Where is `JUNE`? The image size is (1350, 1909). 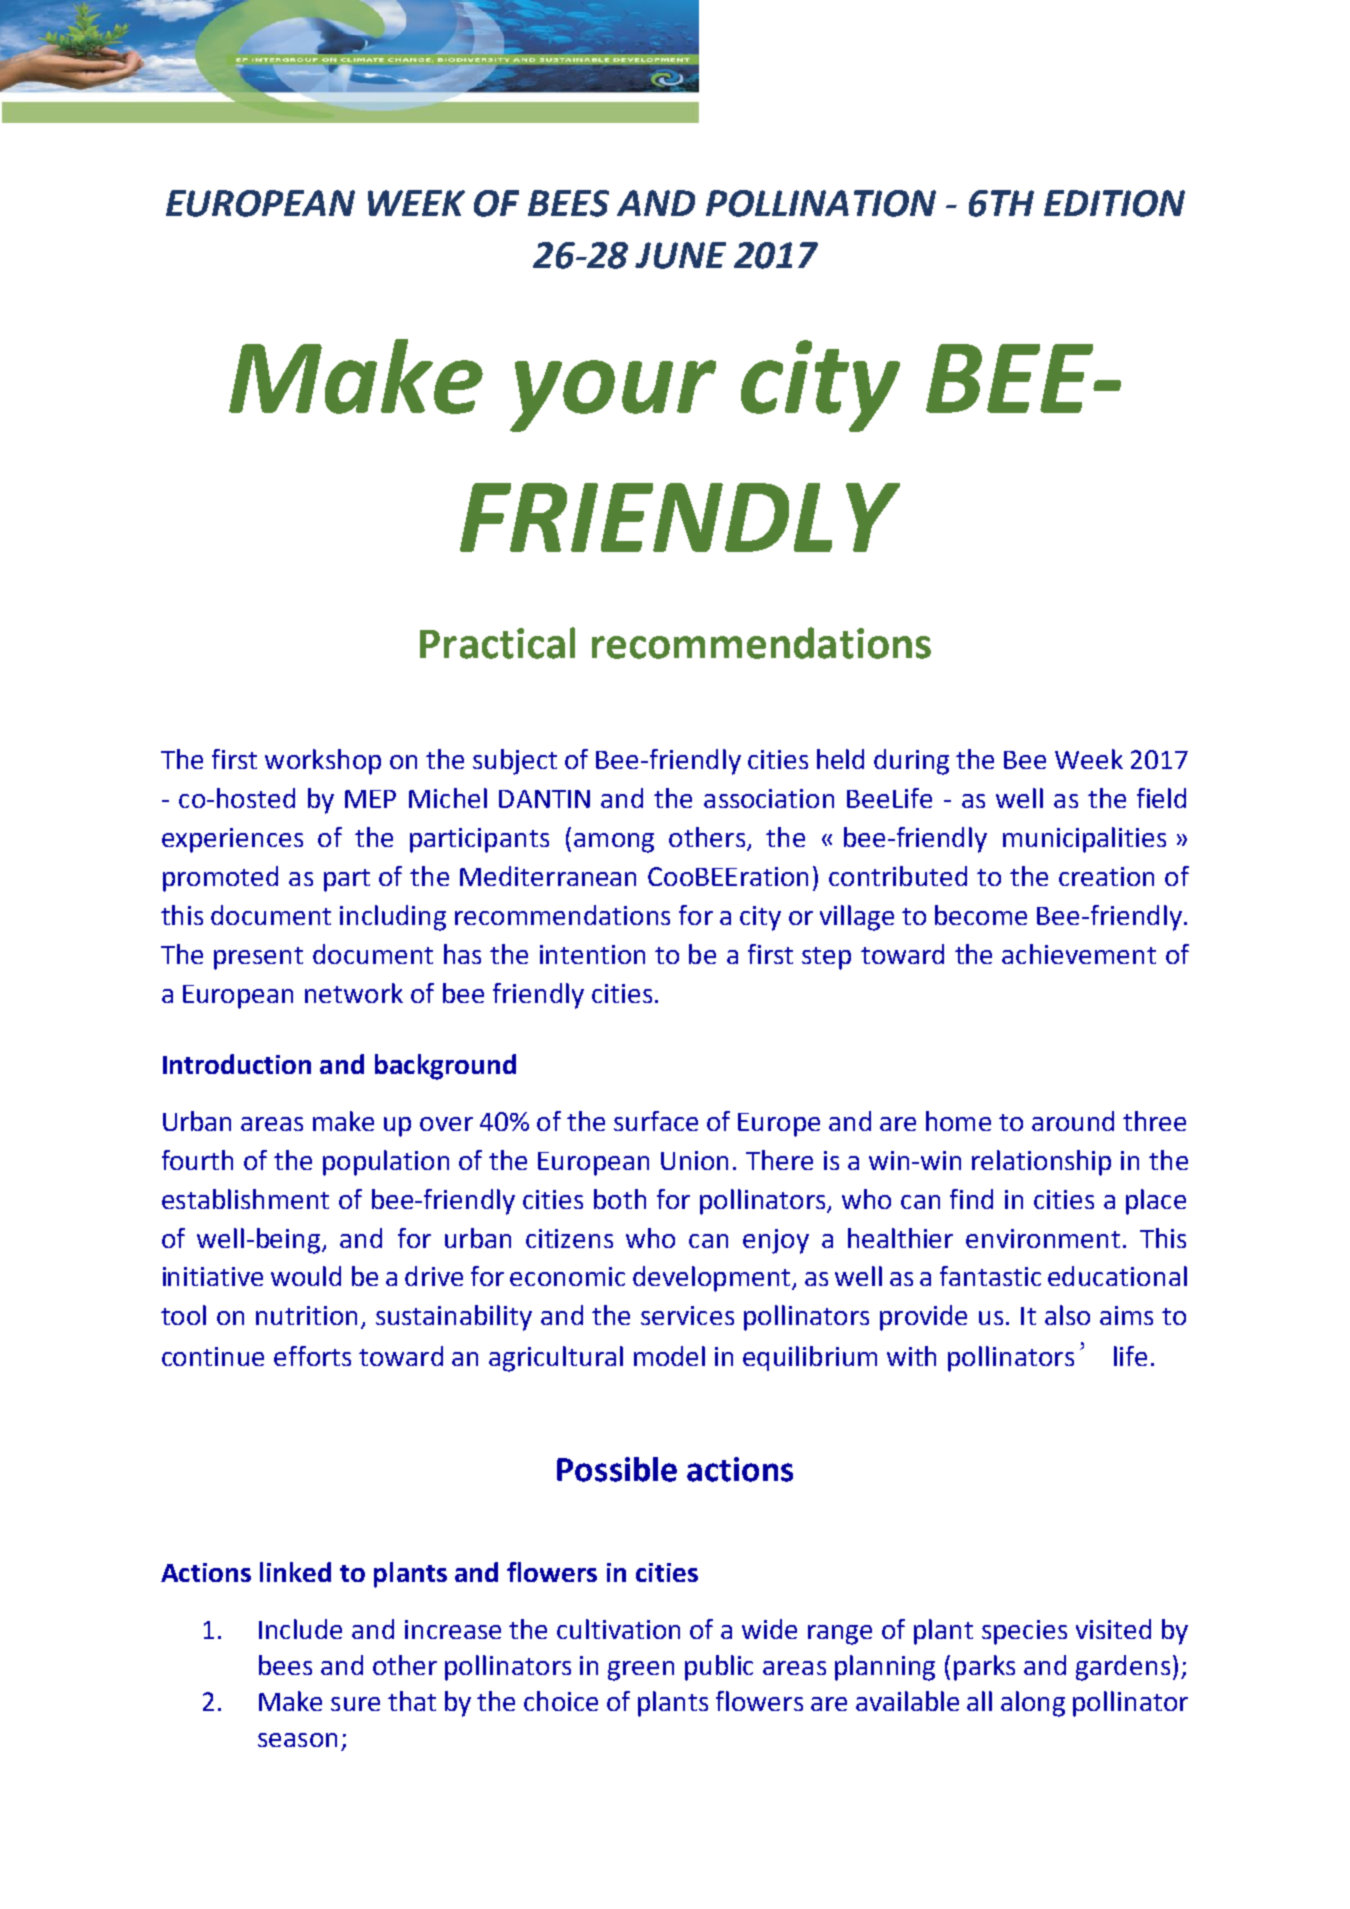
JUNE is located at coordinates (680, 255).
